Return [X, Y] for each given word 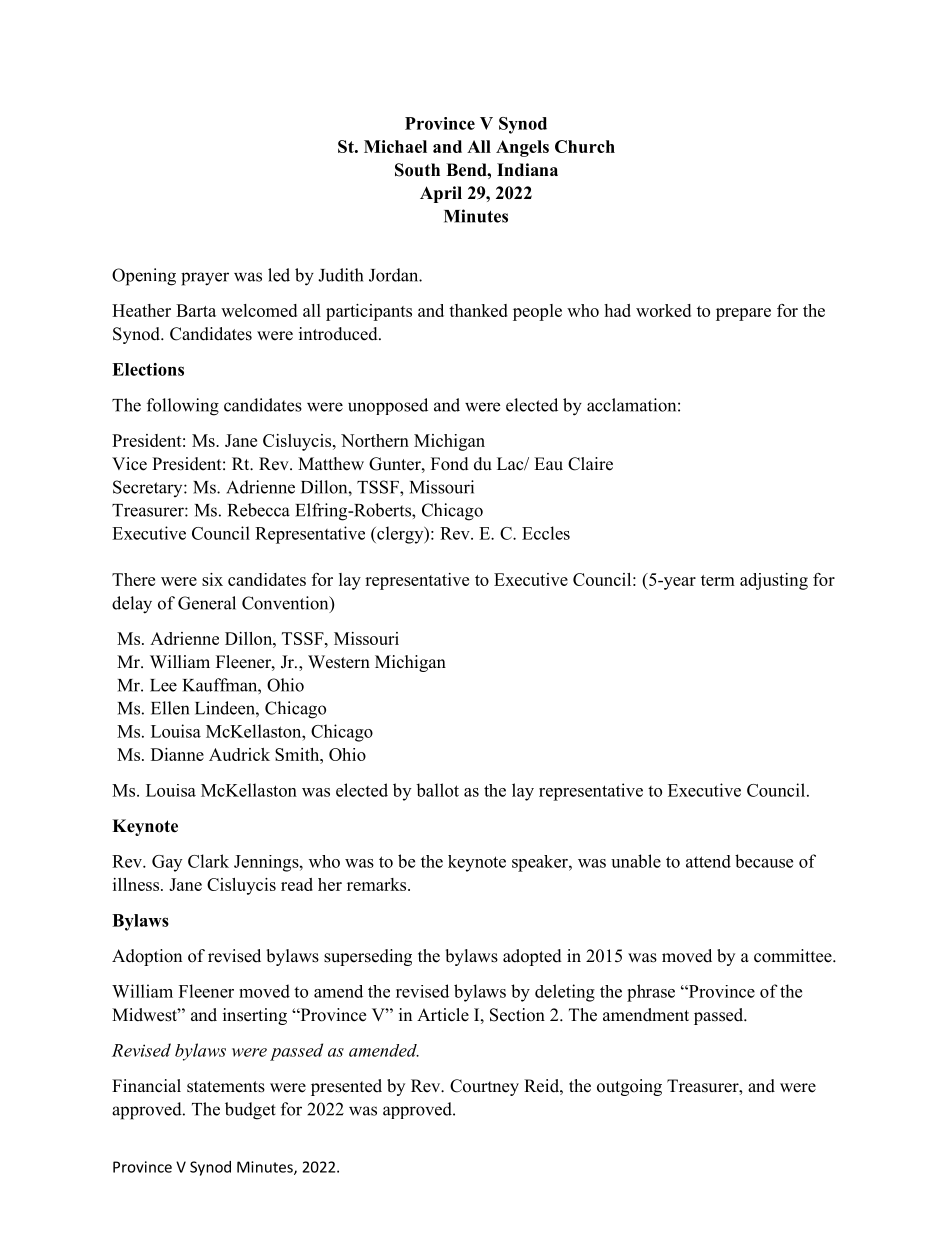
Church [585, 146]
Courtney [484, 1087]
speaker [541, 863]
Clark [208, 861]
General [207, 603]
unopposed [388, 406]
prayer [205, 279]
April [441, 194]
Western [339, 662]
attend [708, 861]
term [718, 580]
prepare [743, 314]
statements [226, 1087]
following [183, 407]
